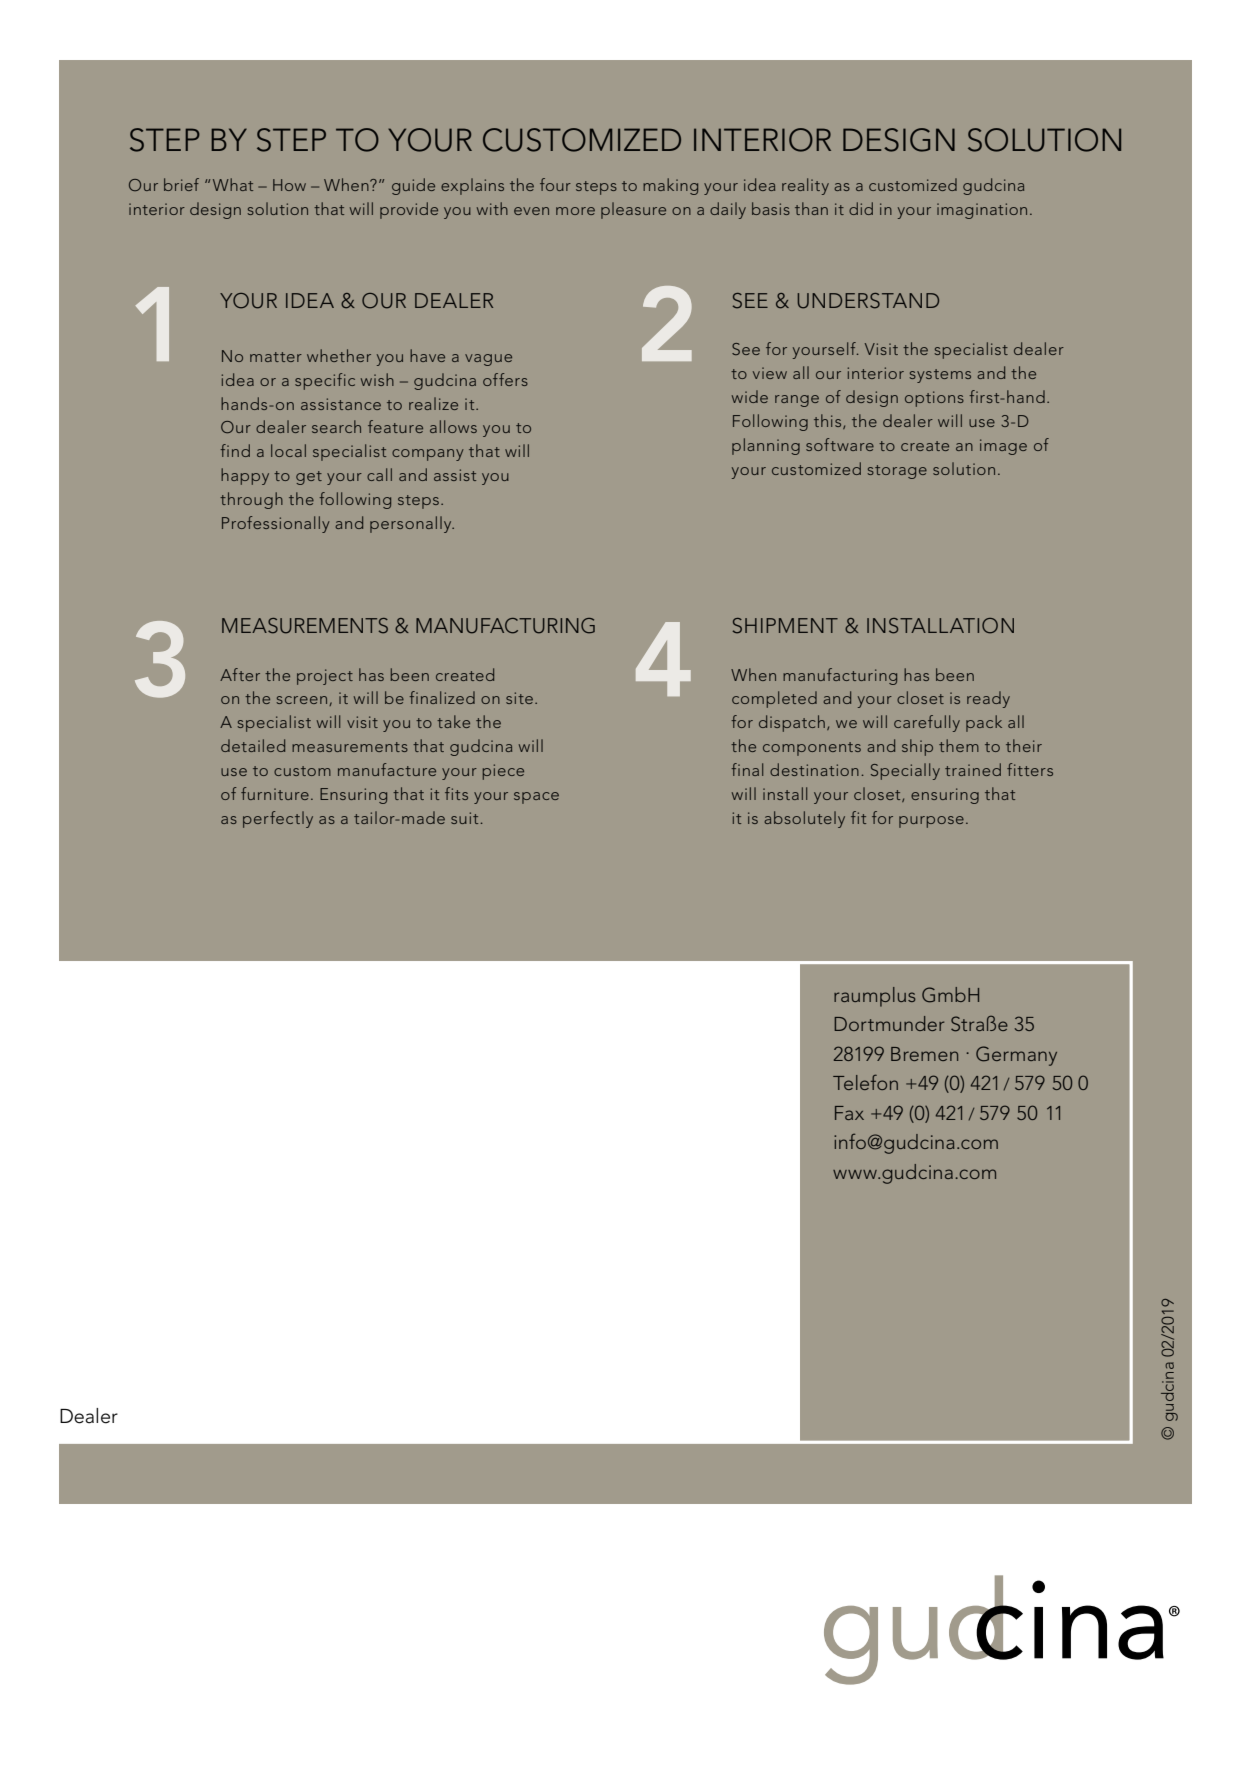 This image has height=1771, width=1252. I want to click on How, so click(289, 185).
